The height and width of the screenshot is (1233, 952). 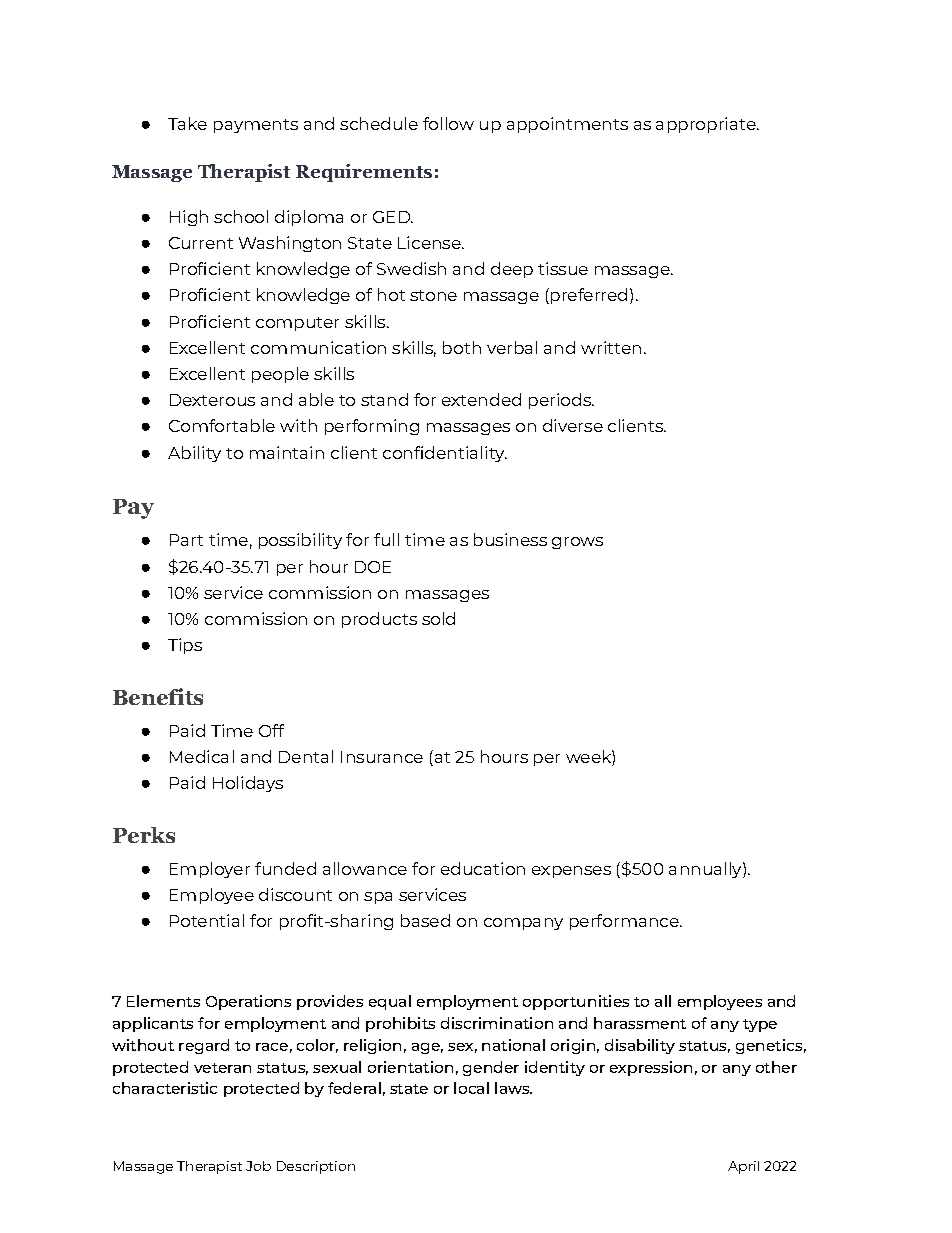 What do you see at coordinates (187, 123) in the screenshot?
I see `Take` at bounding box center [187, 123].
